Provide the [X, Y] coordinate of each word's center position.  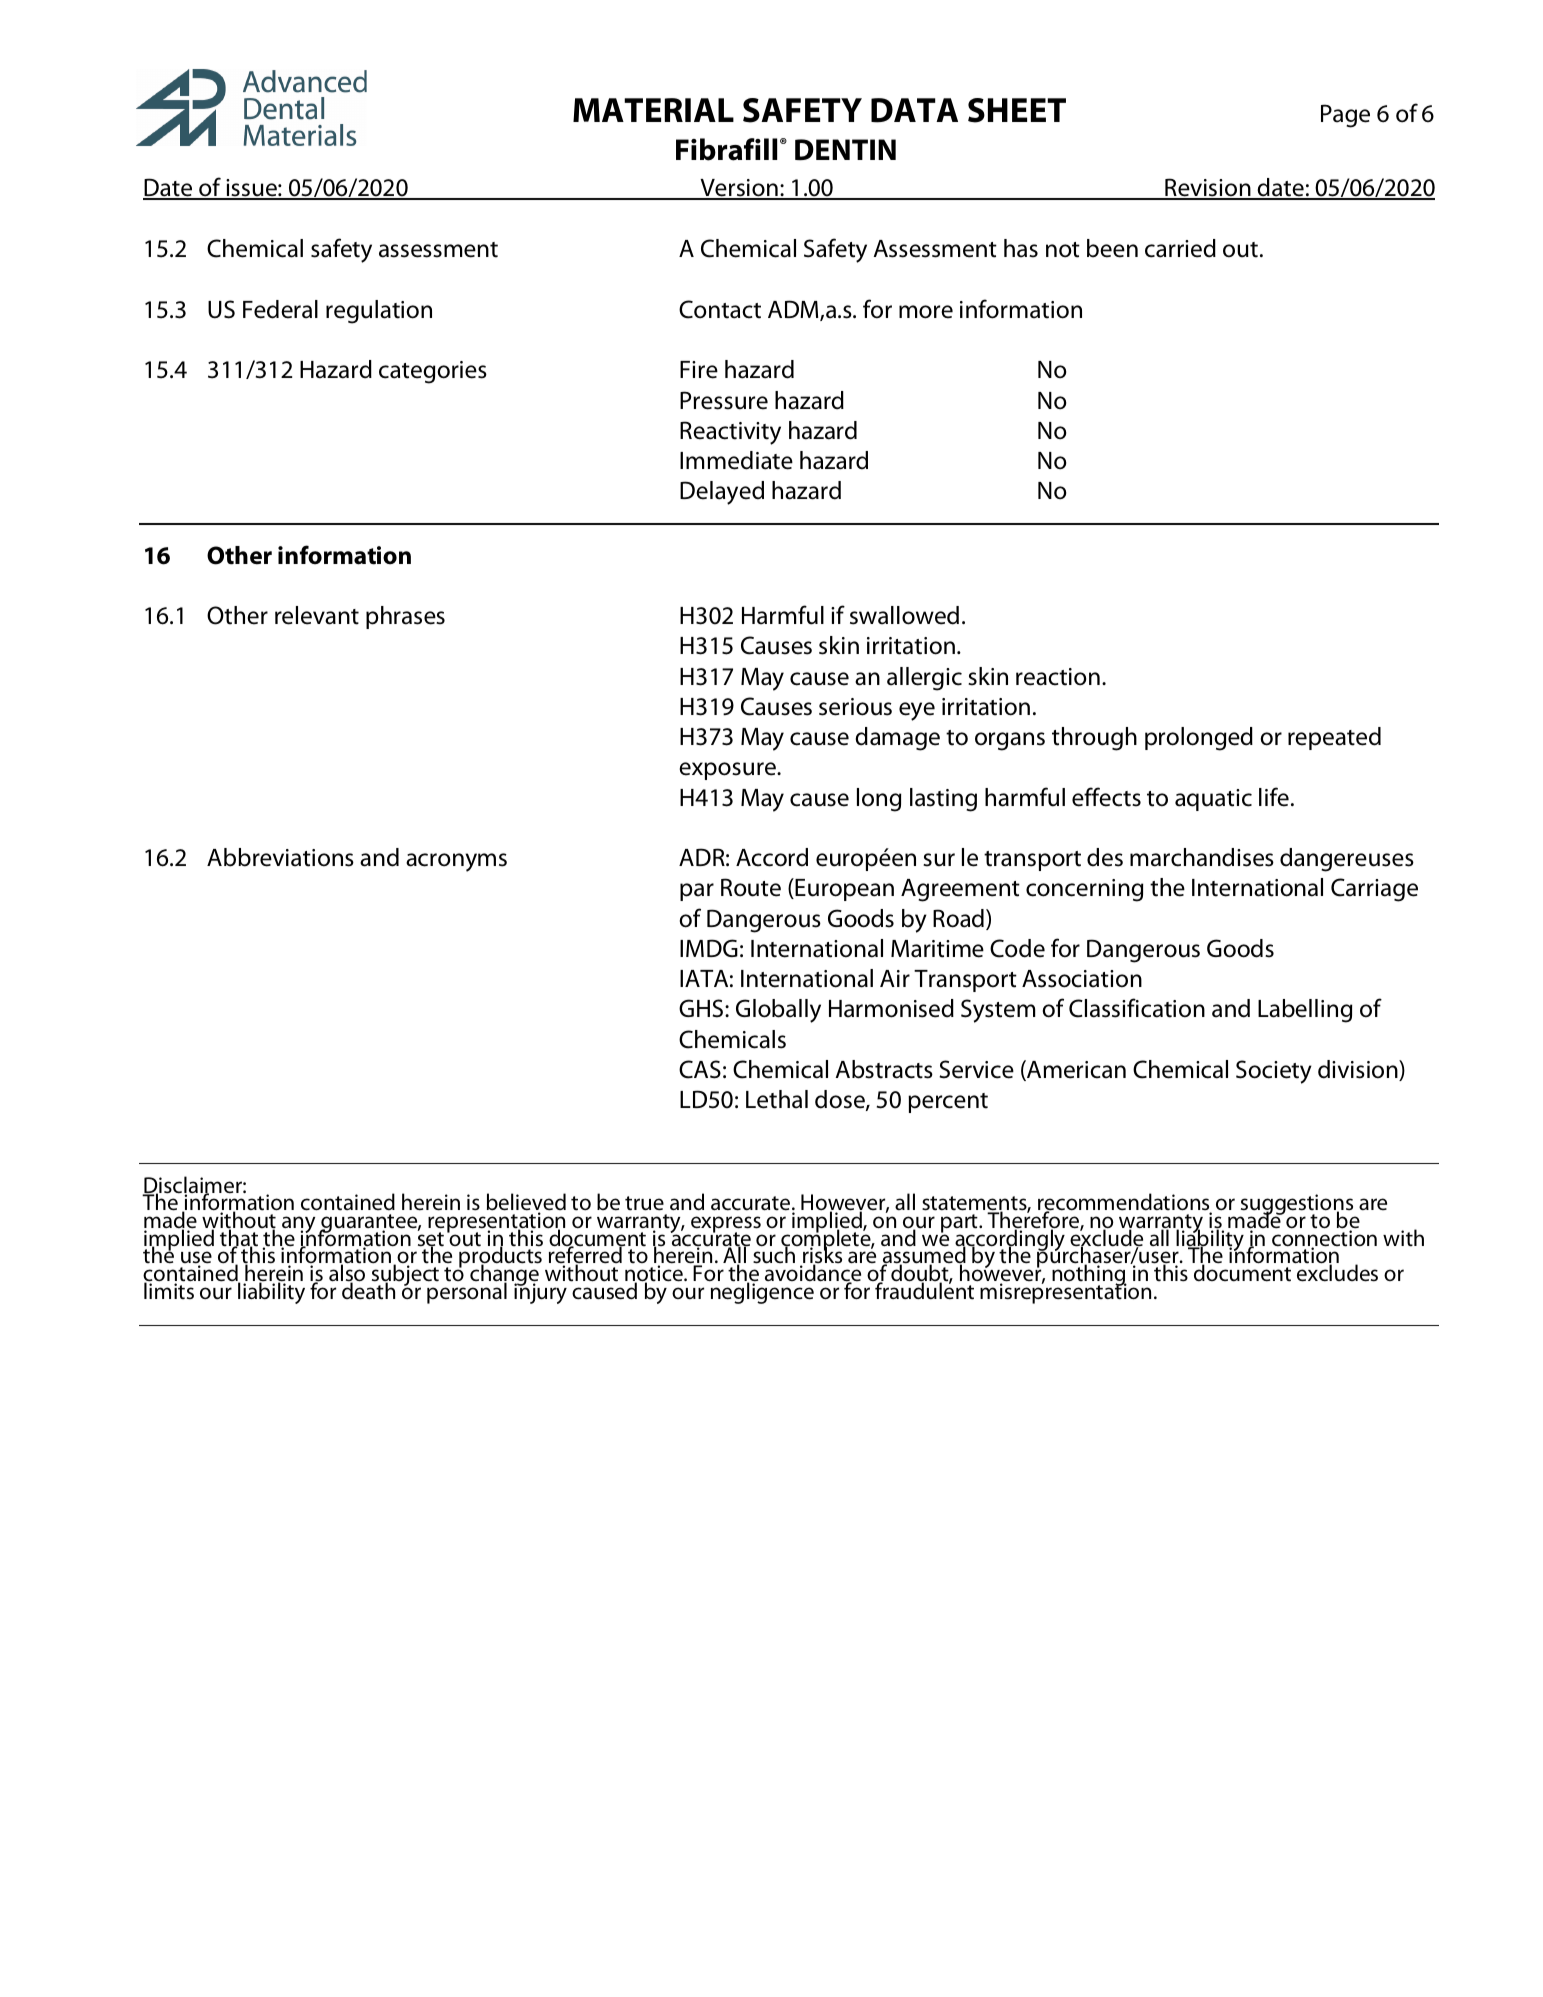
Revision [1208, 188]
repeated [1334, 738]
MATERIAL [653, 110]
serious [855, 707]
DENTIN [845, 150]
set [430, 1239]
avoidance [813, 1273]
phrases [405, 617]
